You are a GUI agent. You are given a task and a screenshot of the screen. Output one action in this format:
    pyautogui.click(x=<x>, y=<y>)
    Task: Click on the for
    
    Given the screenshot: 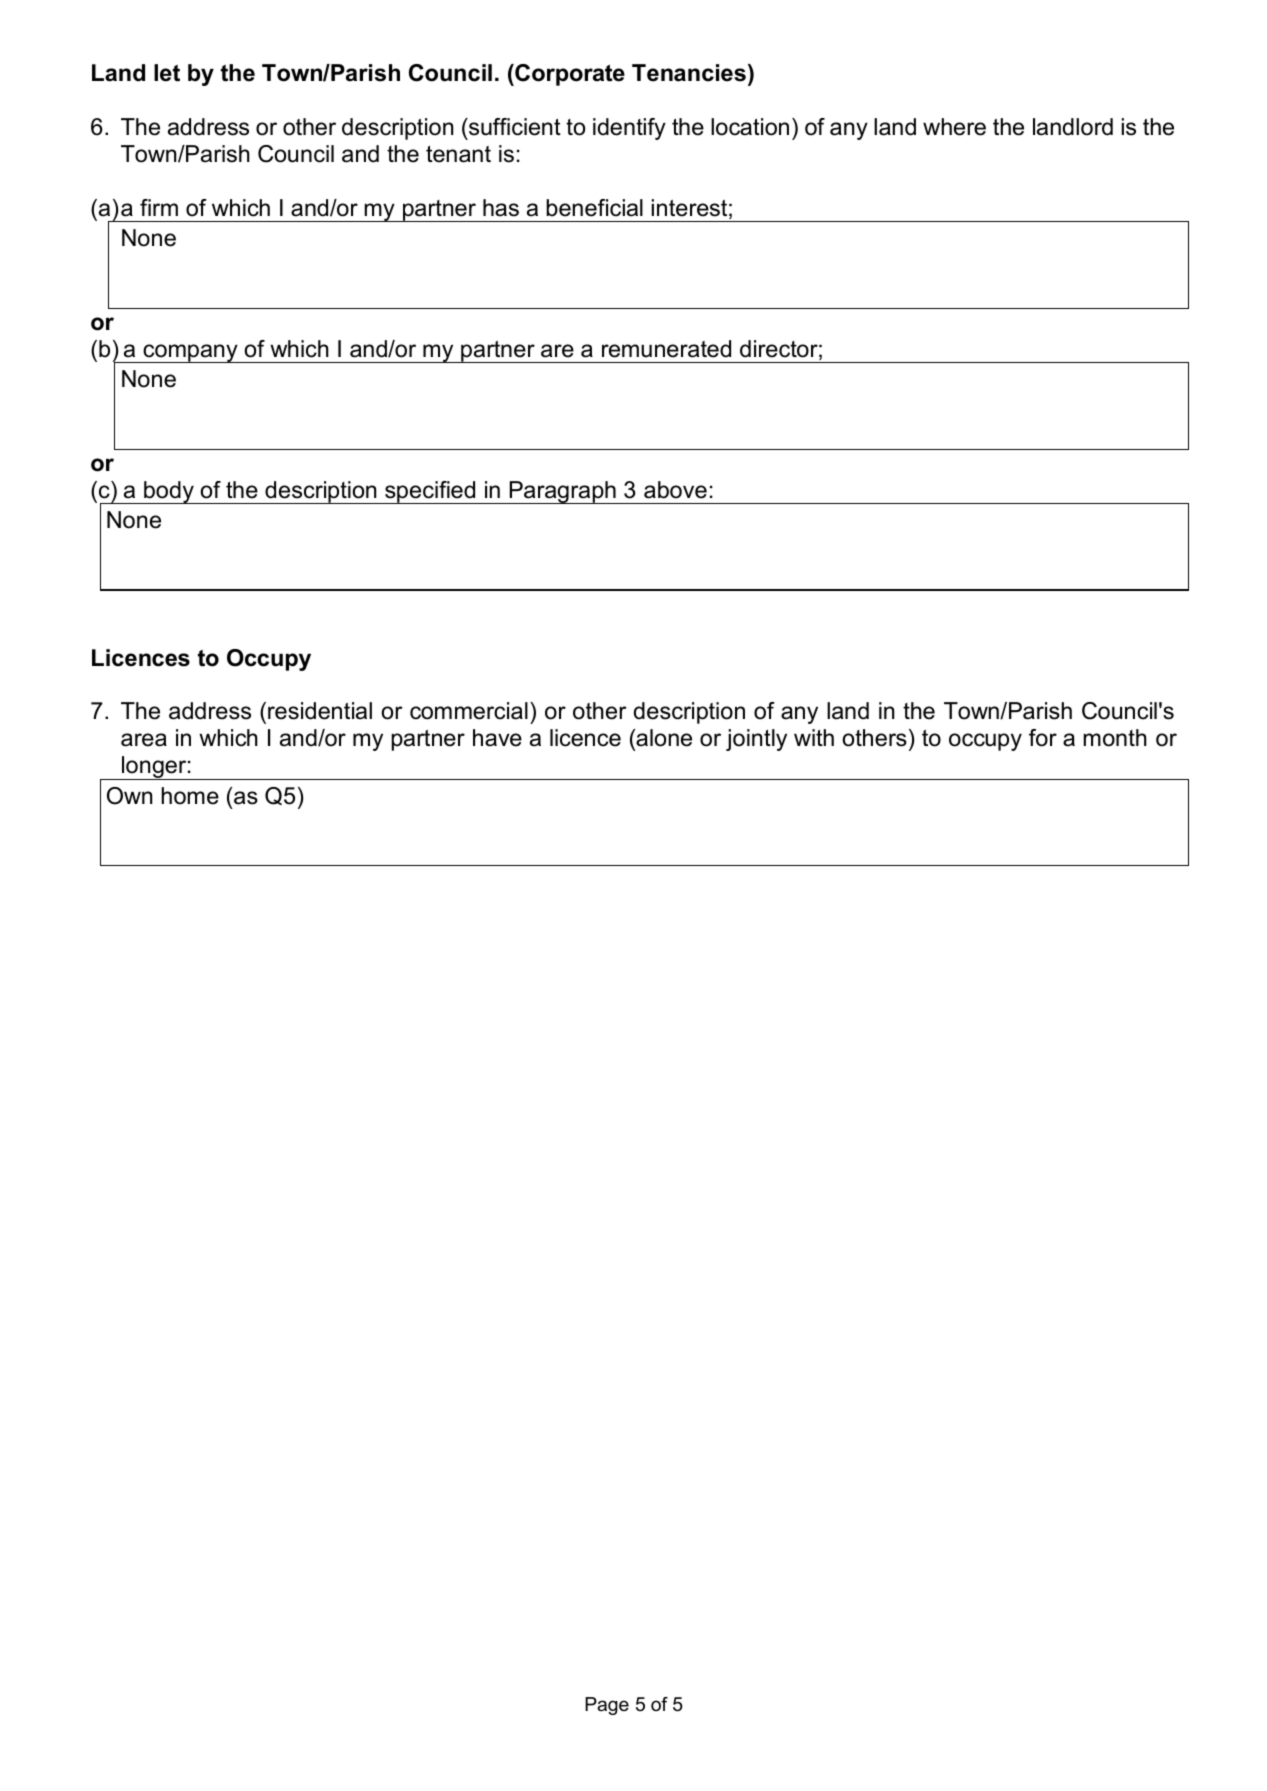 What is the action you would take?
    pyautogui.click(x=1043, y=738)
